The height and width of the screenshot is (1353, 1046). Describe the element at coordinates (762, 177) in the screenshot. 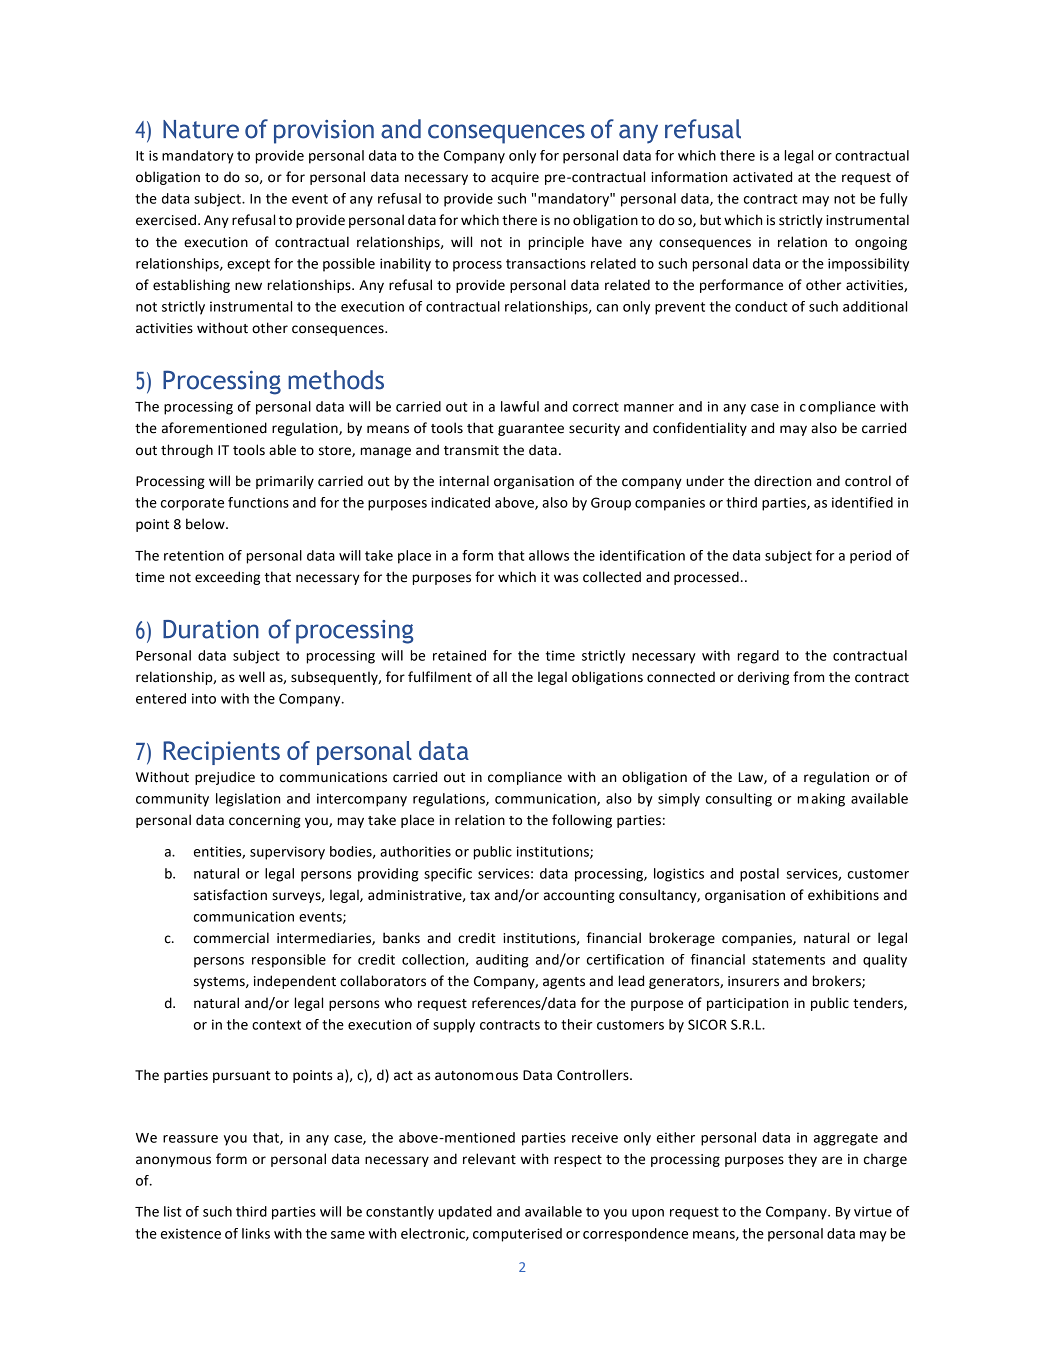

I see `activated` at that location.
